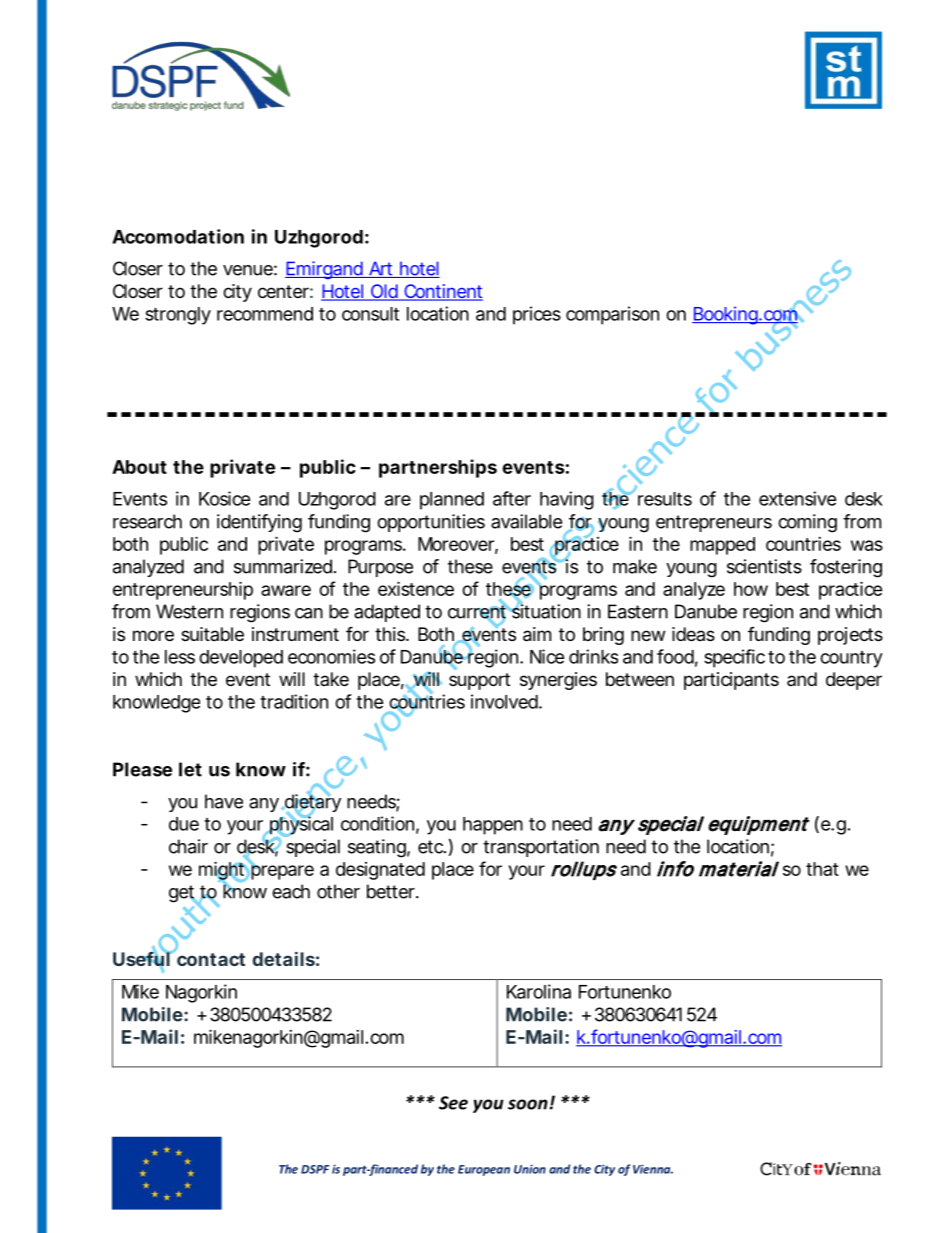 This screenshot has height=1233, width=952. What do you see at coordinates (612, 315) in the screenshot?
I see `comparison` at bounding box center [612, 315].
